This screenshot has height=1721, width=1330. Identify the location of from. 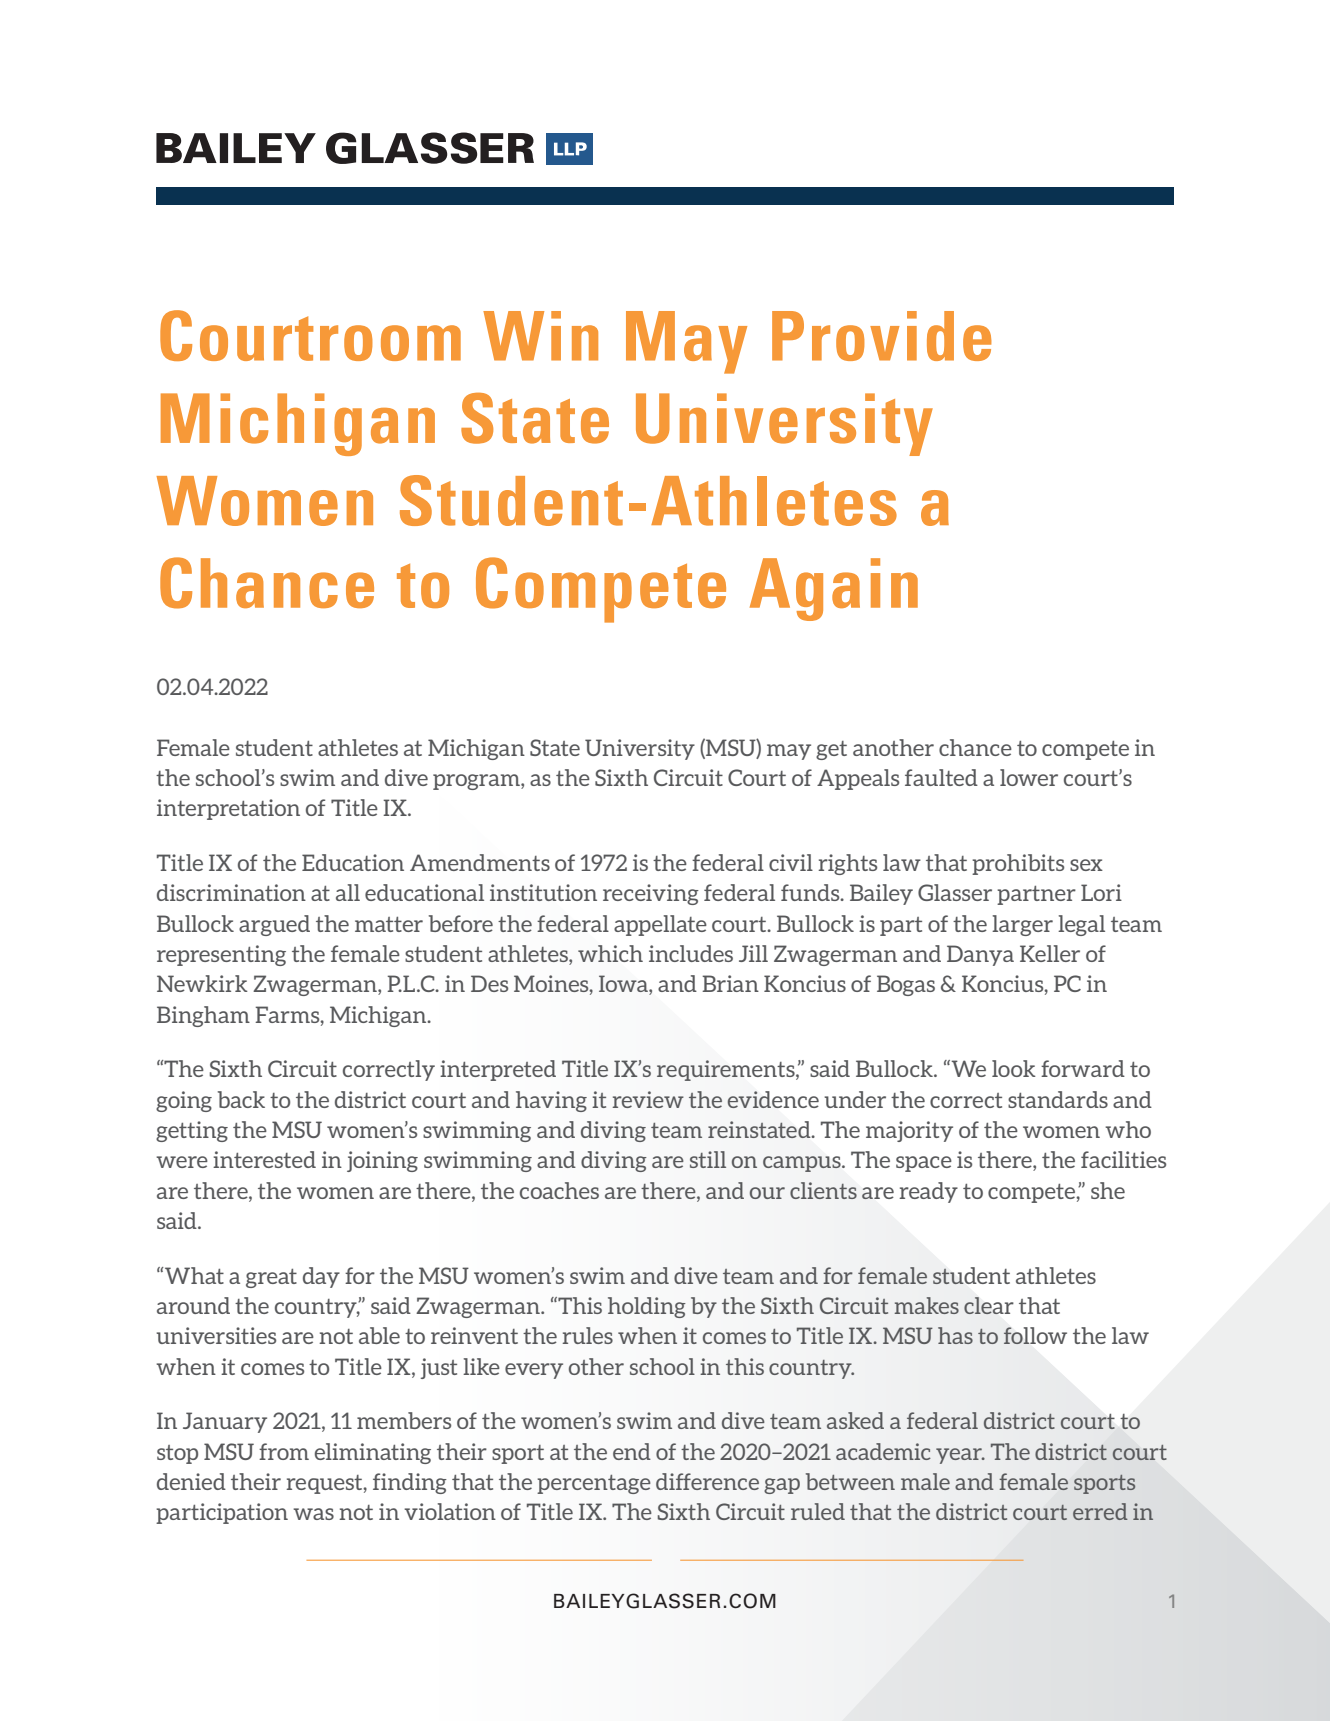
(284, 1451).
